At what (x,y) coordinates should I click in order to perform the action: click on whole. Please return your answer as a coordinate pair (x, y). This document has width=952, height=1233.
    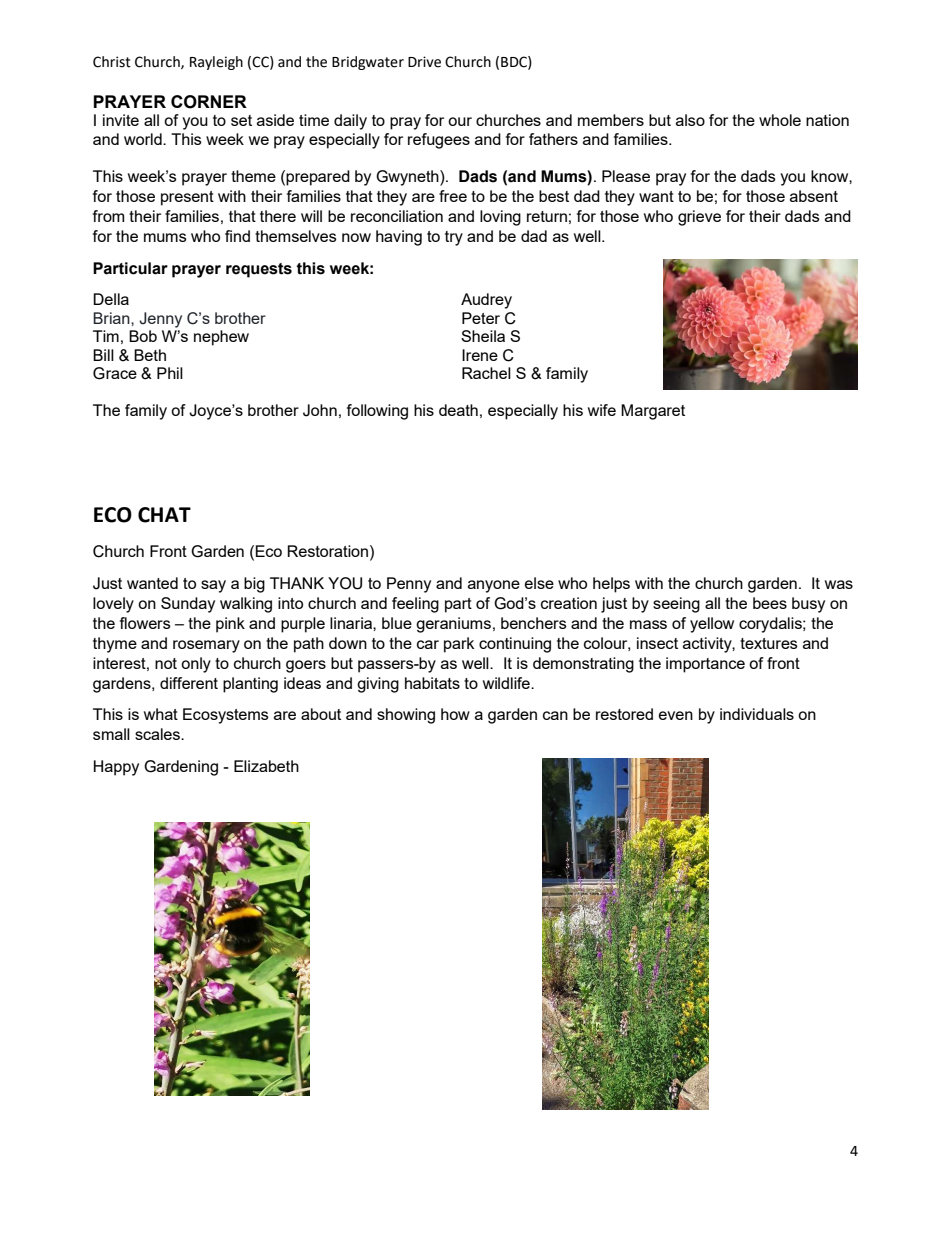
    Looking at the image, I should click on (780, 120).
